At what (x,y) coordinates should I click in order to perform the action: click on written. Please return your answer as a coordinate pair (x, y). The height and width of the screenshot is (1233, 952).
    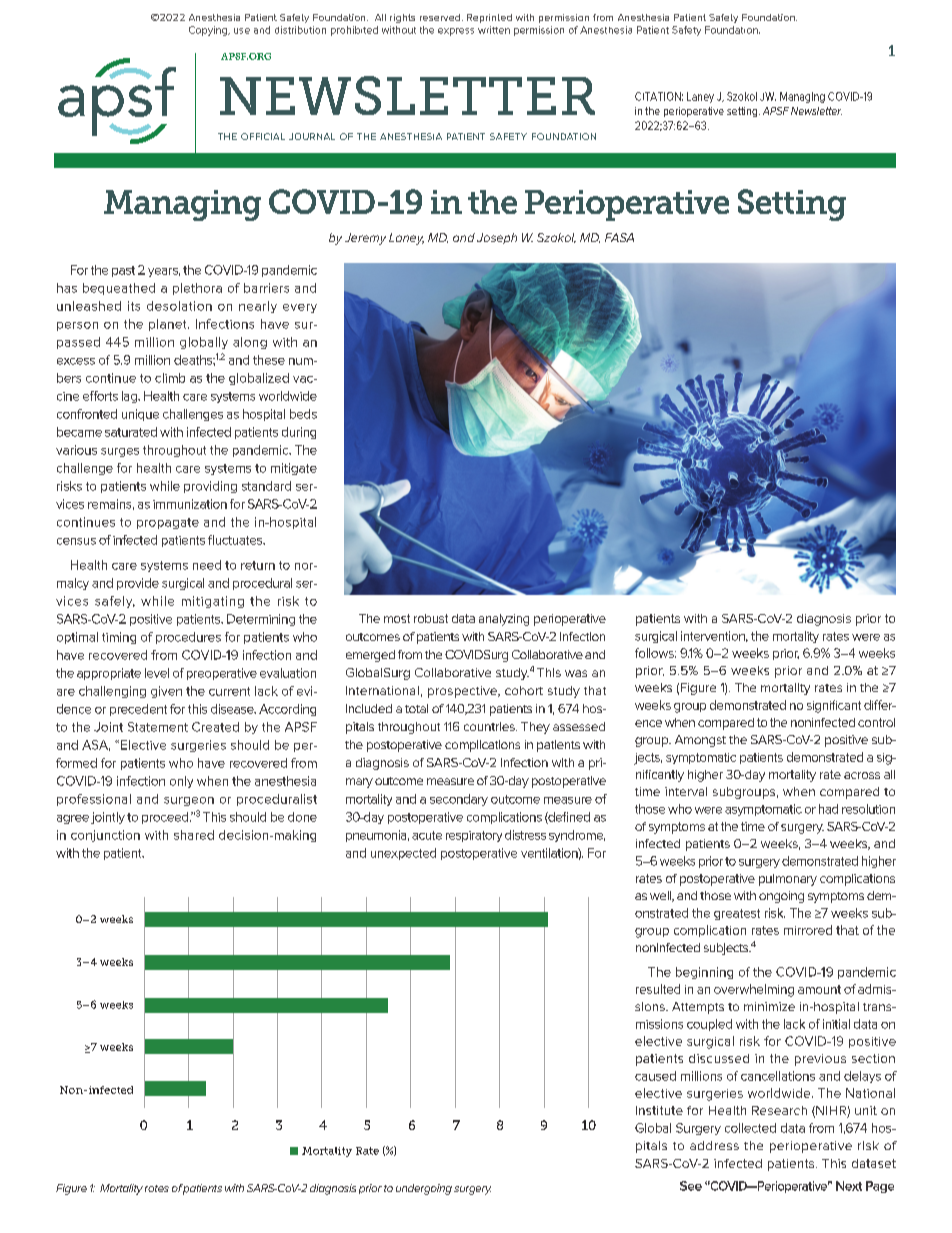
    Looking at the image, I should click on (494, 30).
